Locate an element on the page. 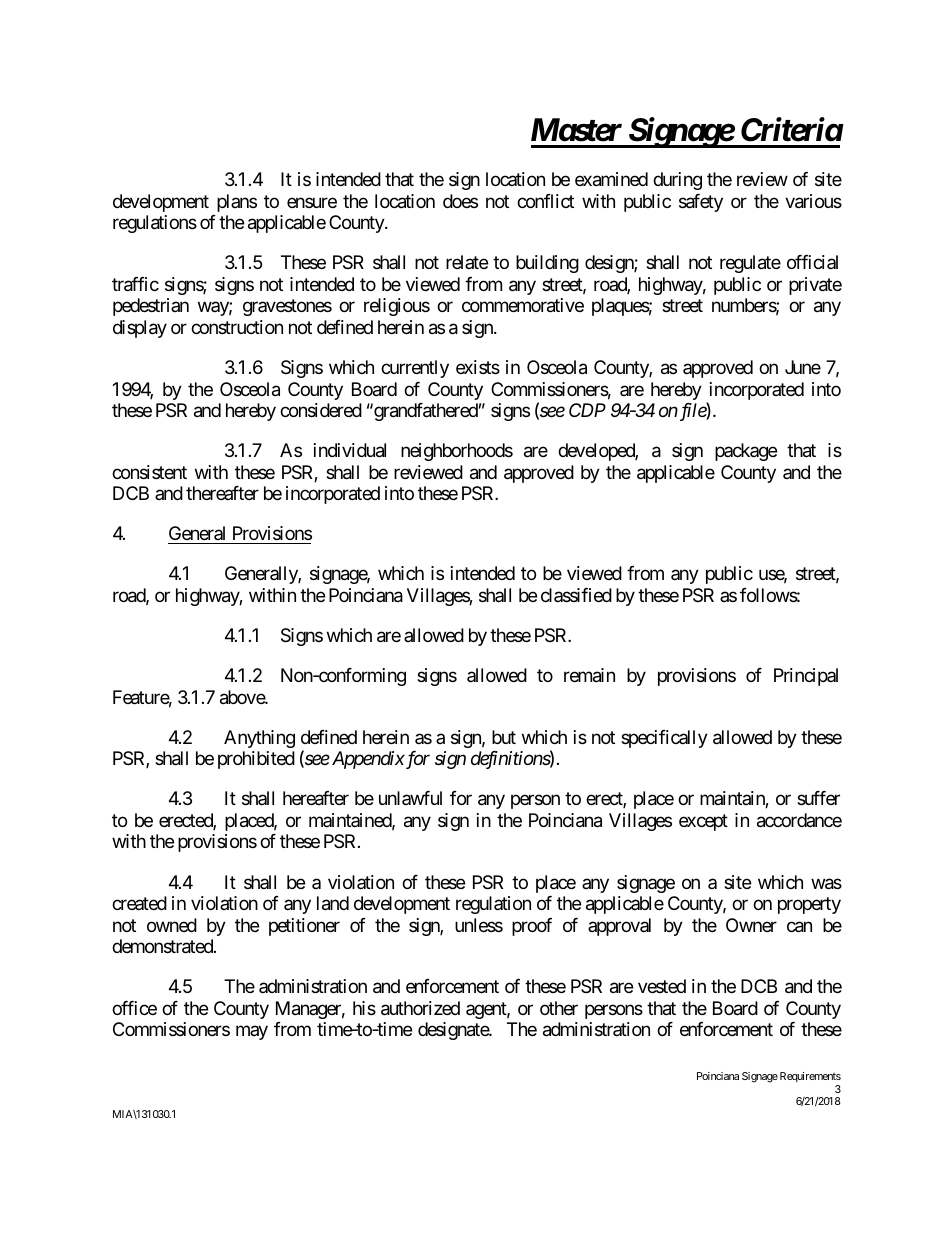  unlawful is located at coordinates (410, 798).
